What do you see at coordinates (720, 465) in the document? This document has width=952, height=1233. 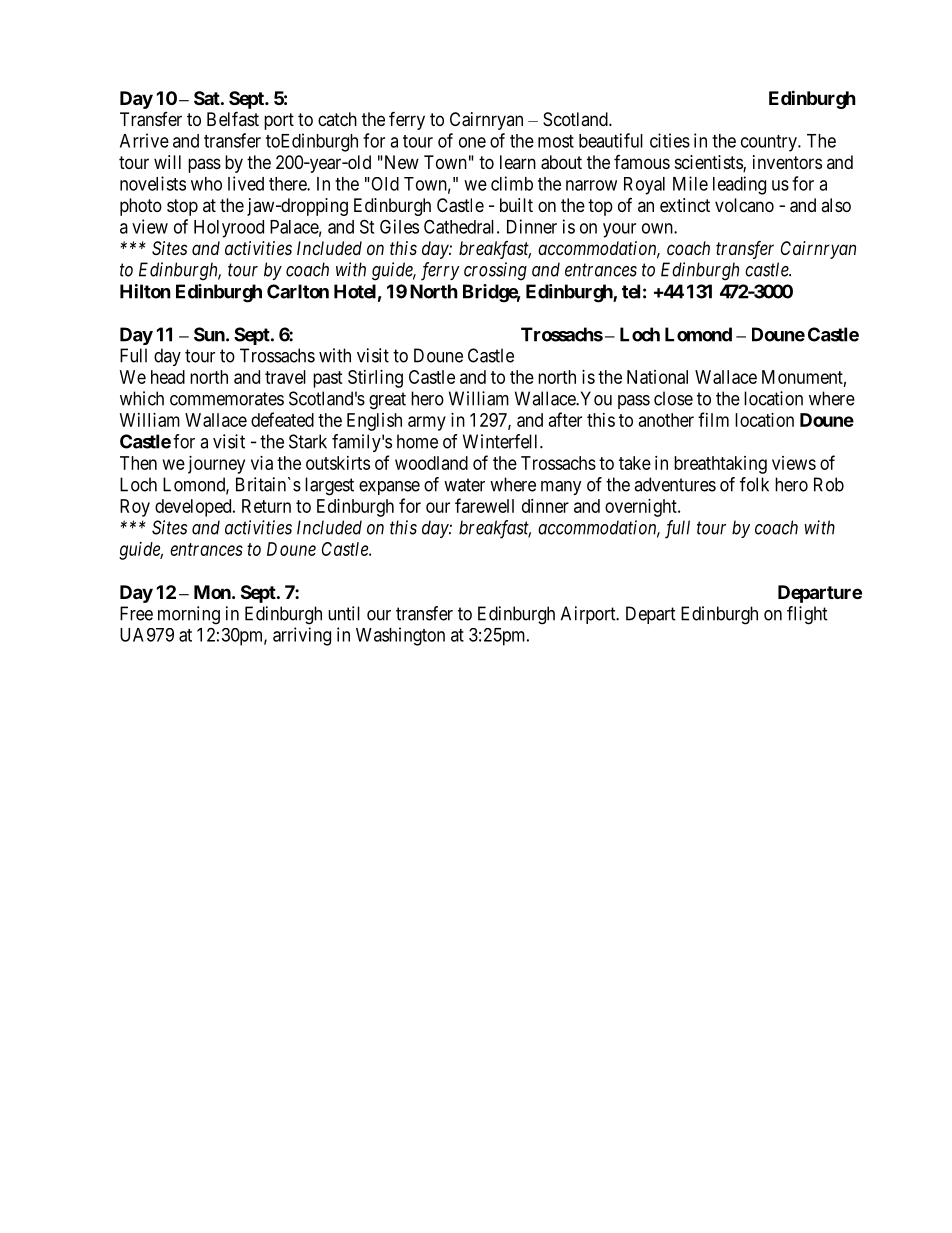 I see `breathtaking` at bounding box center [720, 465].
